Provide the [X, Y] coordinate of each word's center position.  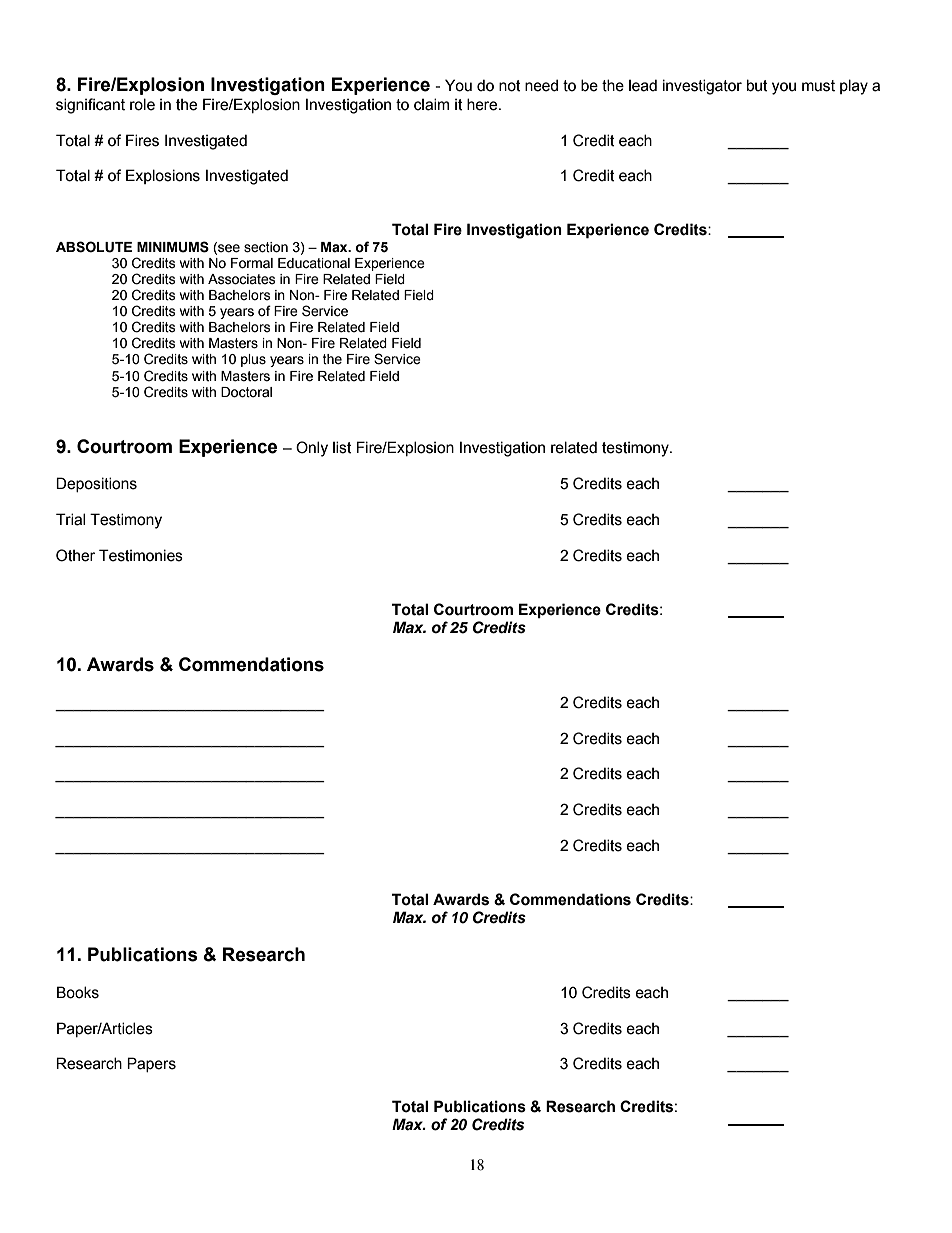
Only [312, 449]
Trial [70, 519]
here [483, 104]
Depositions [96, 484]
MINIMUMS [173, 247]
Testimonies [141, 555]
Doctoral [246, 392]
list [342, 447]
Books [78, 992]
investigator [702, 87]
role [142, 104]
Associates [242, 279]
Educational [314, 263]
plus [253, 360]
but [757, 85]
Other [75, 555]
